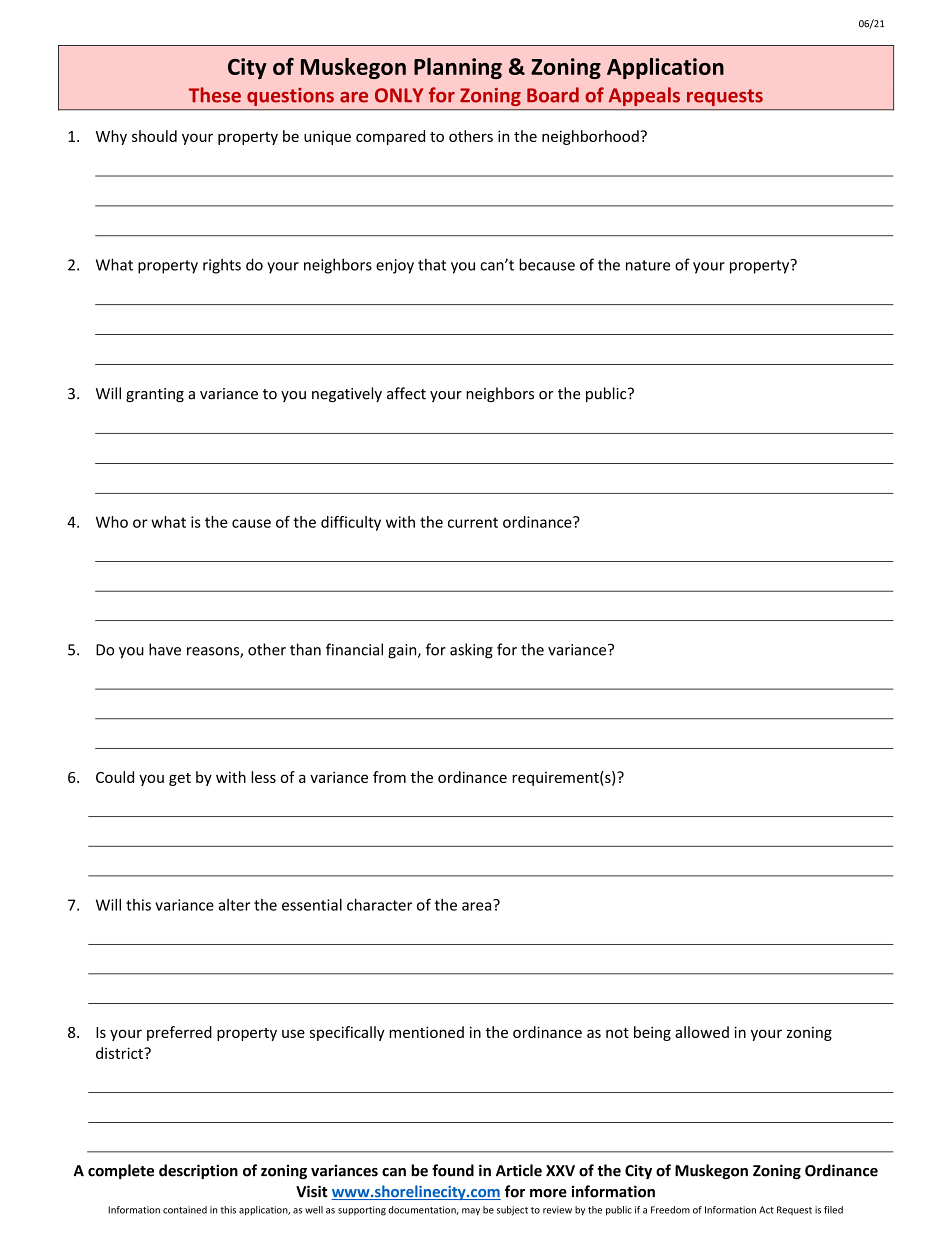 Image resolution: width=952 pixels, height=1233 pixels. Describe the element at coordinates (702, 1032) in the page. I see `allowed` at that location.
